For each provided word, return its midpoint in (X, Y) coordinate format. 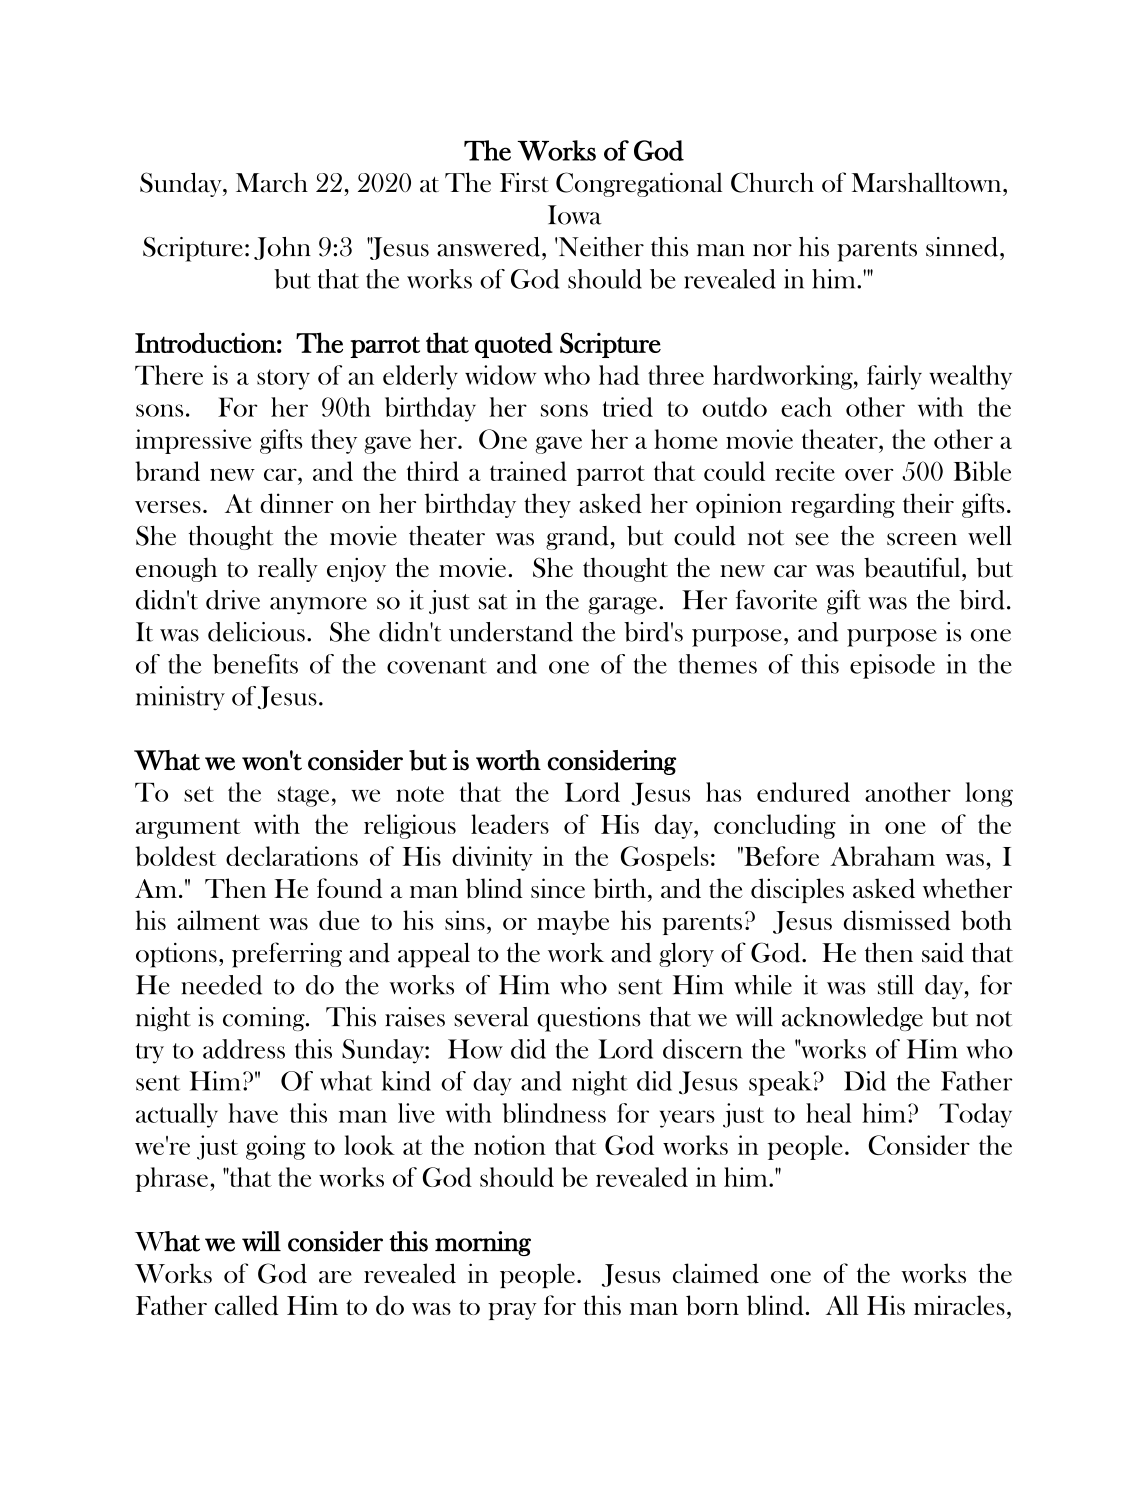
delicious (256, 632)
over (869, 475)
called (246, 1305)
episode (892, 666)
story (283, 379)
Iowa (575, 215)
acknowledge (852, 1019)
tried (628, 407)
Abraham (882, 856)
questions (589, 1019)
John (282, 248)
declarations (292, 856)
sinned (963, 247)
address (244, 1049)
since (558, 888)
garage (622, 605)
